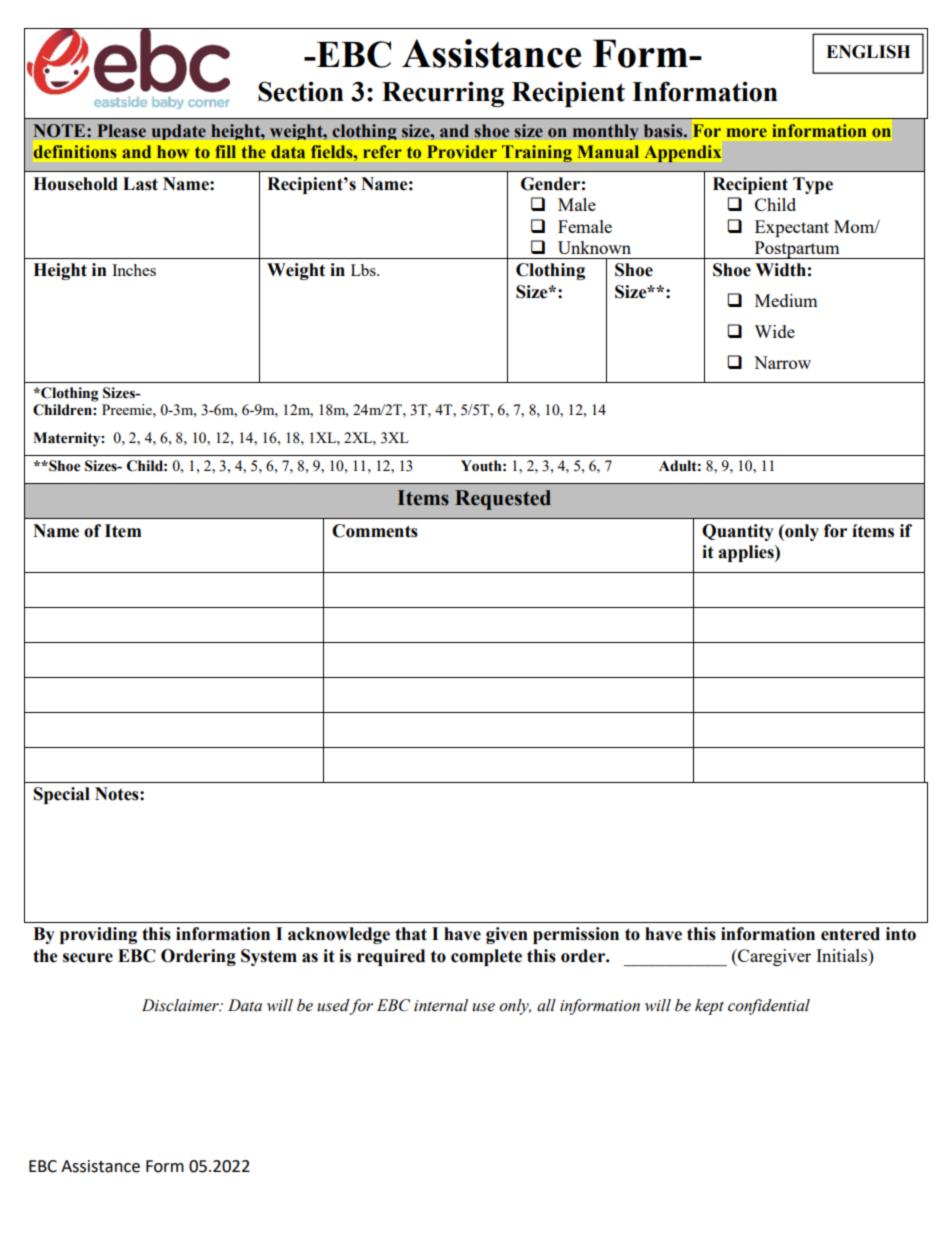 Image resolution: width=952 pixels, height=1233 pixels. I want to click on Comments, so click(375, 531).
